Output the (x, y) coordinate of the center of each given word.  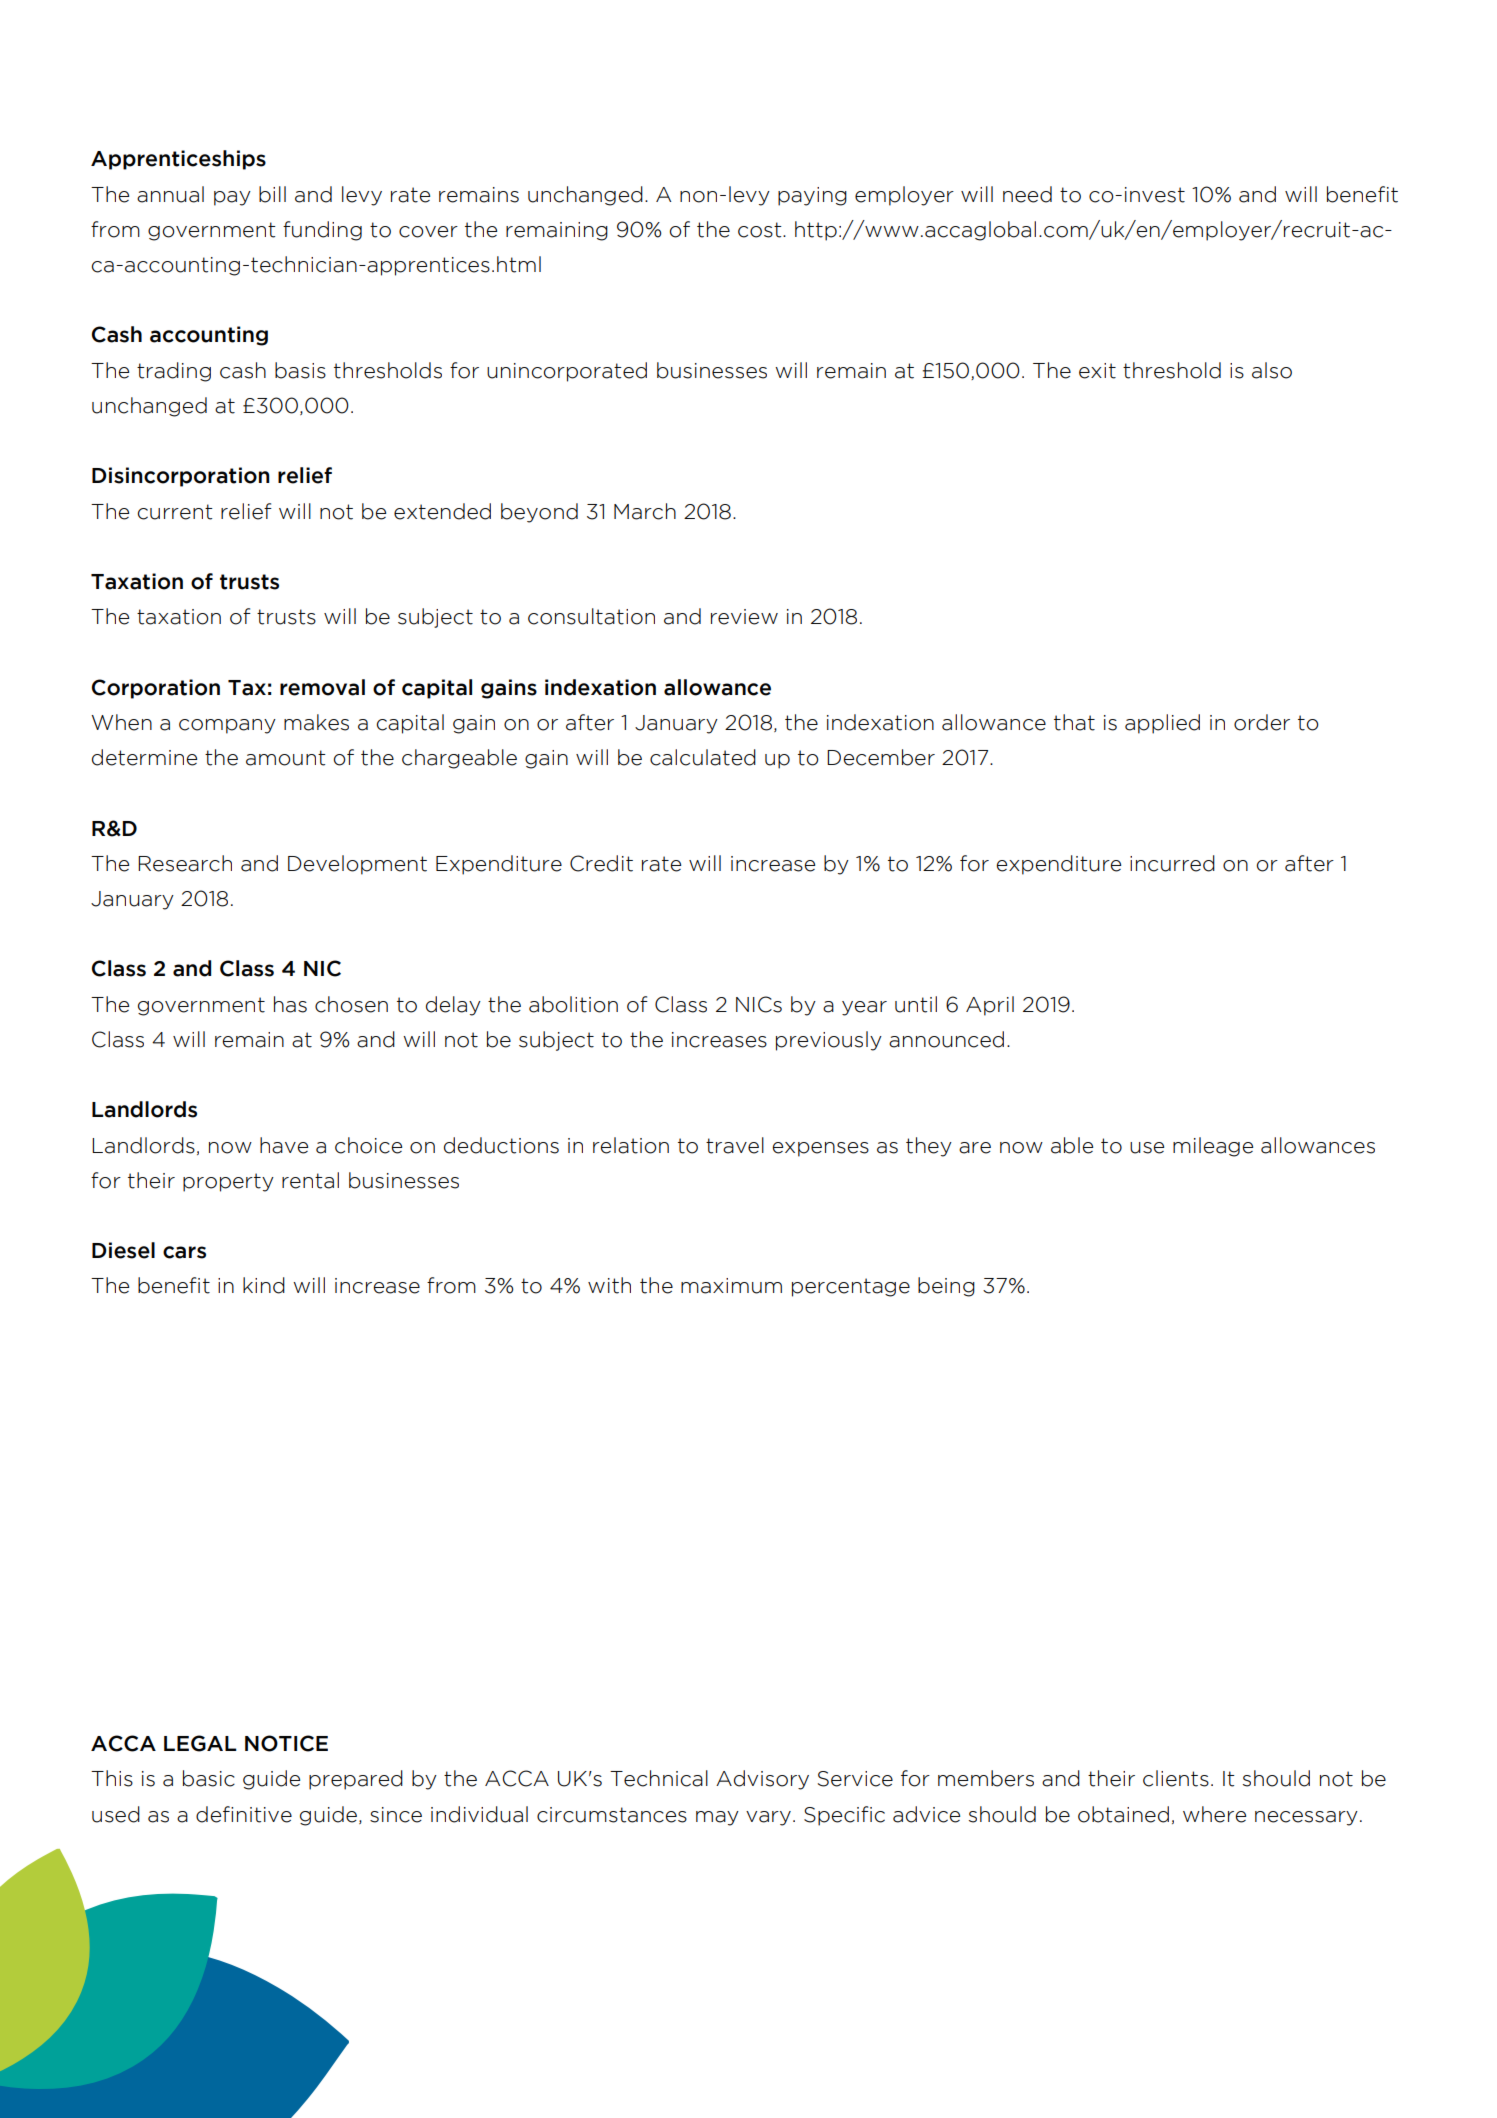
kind (264, 1285)
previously (829, 1041)
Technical (659, 1778)
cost (761, 230)
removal (322, 687)
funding (322, 231)
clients (1176, 1778)
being (946, 1287)
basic (209, 1778)
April (990, 1006)
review (744, 617)
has (290, 1004)
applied (1162, 724)
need (1027, 194)
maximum (731, 1286)
